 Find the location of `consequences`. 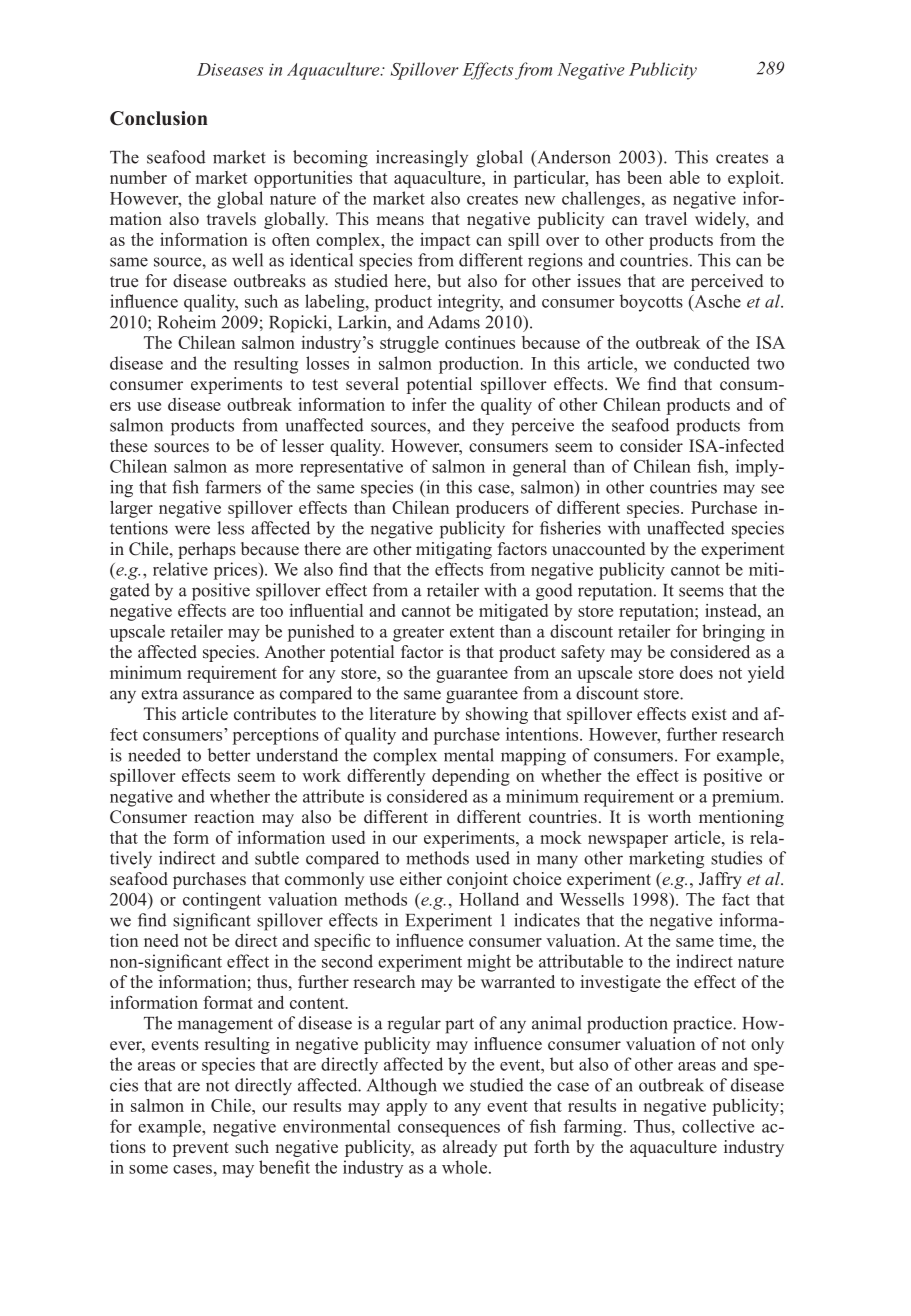

consequences is located at coordinates (449, 1130).
